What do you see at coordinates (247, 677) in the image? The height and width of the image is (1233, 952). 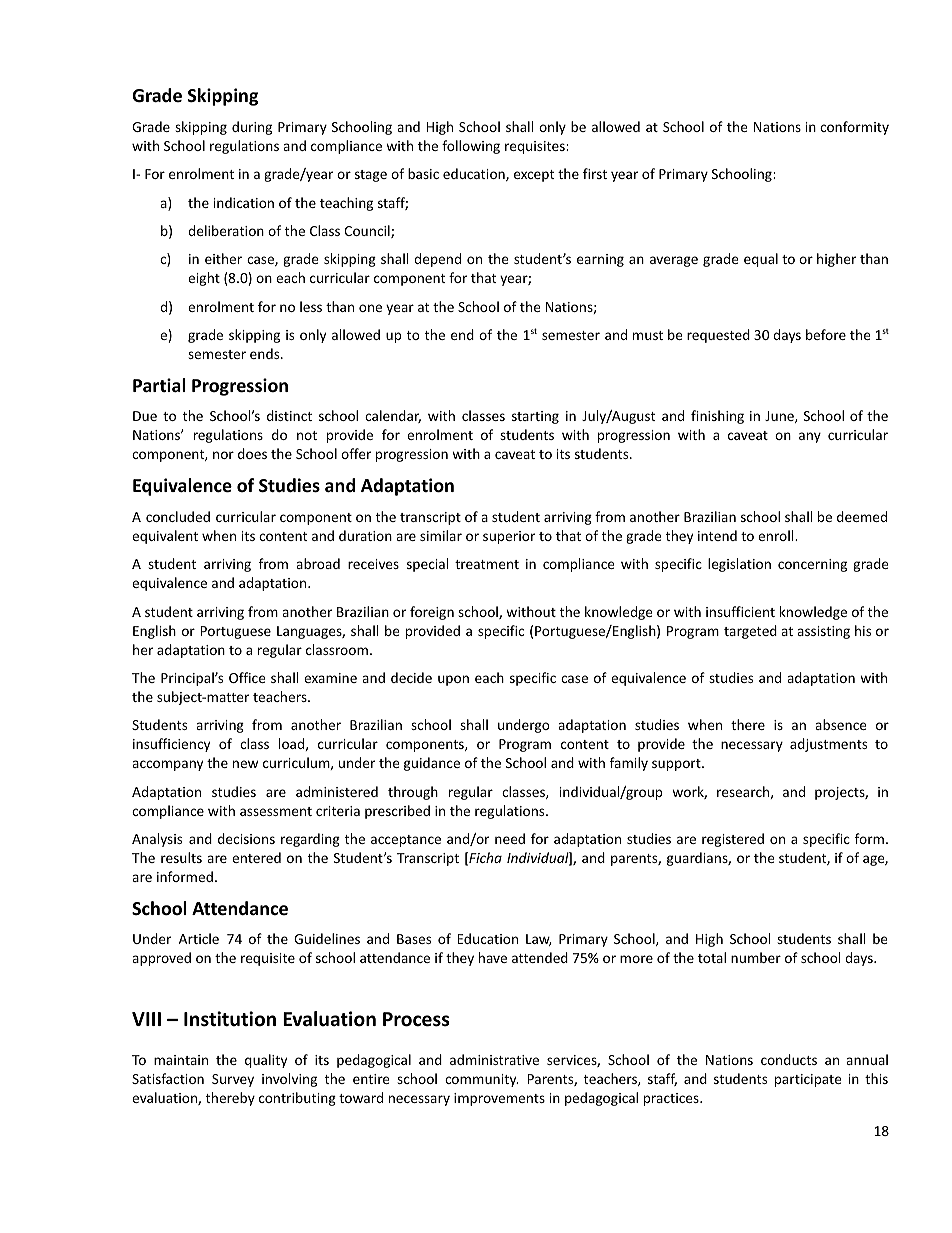 I see `Office` at bounding box center [247, 677].
